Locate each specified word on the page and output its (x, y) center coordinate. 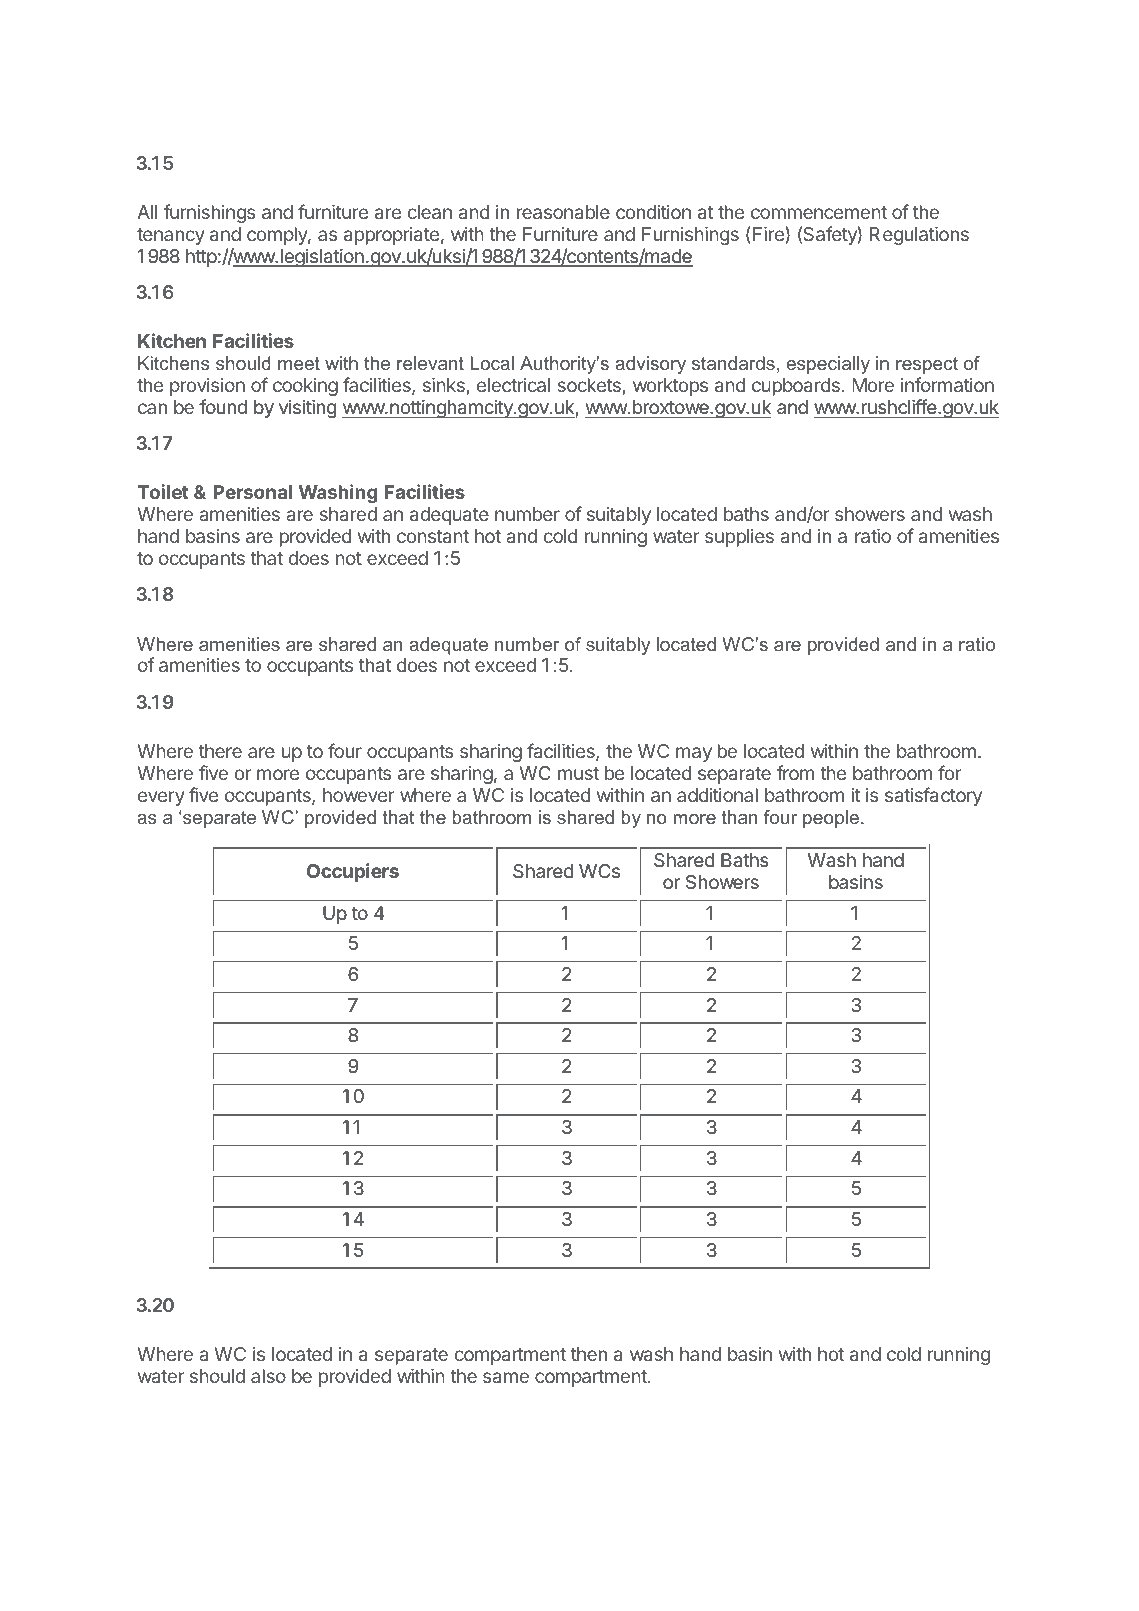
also (268, 1376)
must (578, 773)
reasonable (563, 212)
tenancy (171, 236)
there (220, 751)
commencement (819, 212)
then (589, 1354)
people (831, 819)
